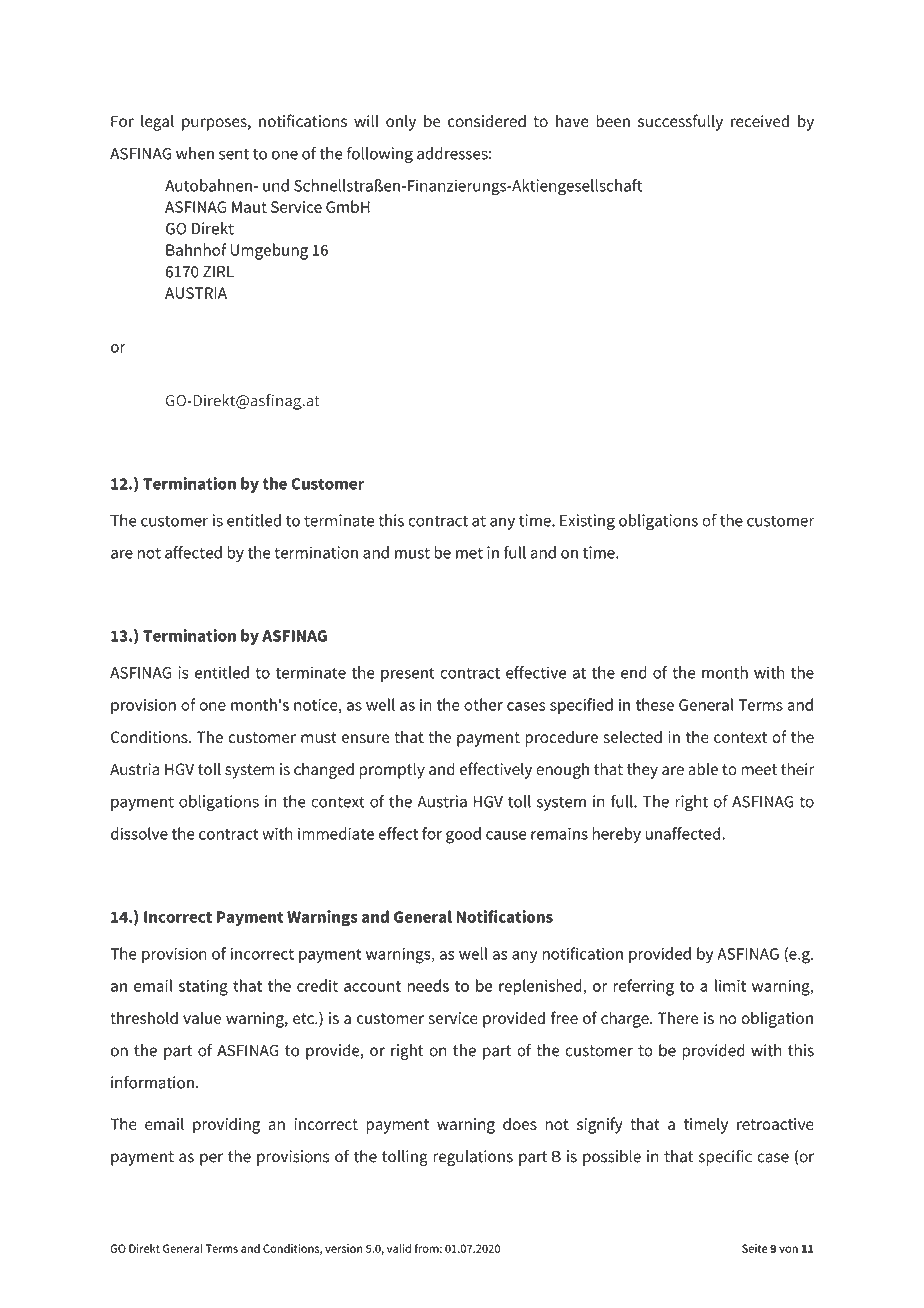 The width and height of the document is (924, 1308). I want to click on changed, so click(324, 771).
